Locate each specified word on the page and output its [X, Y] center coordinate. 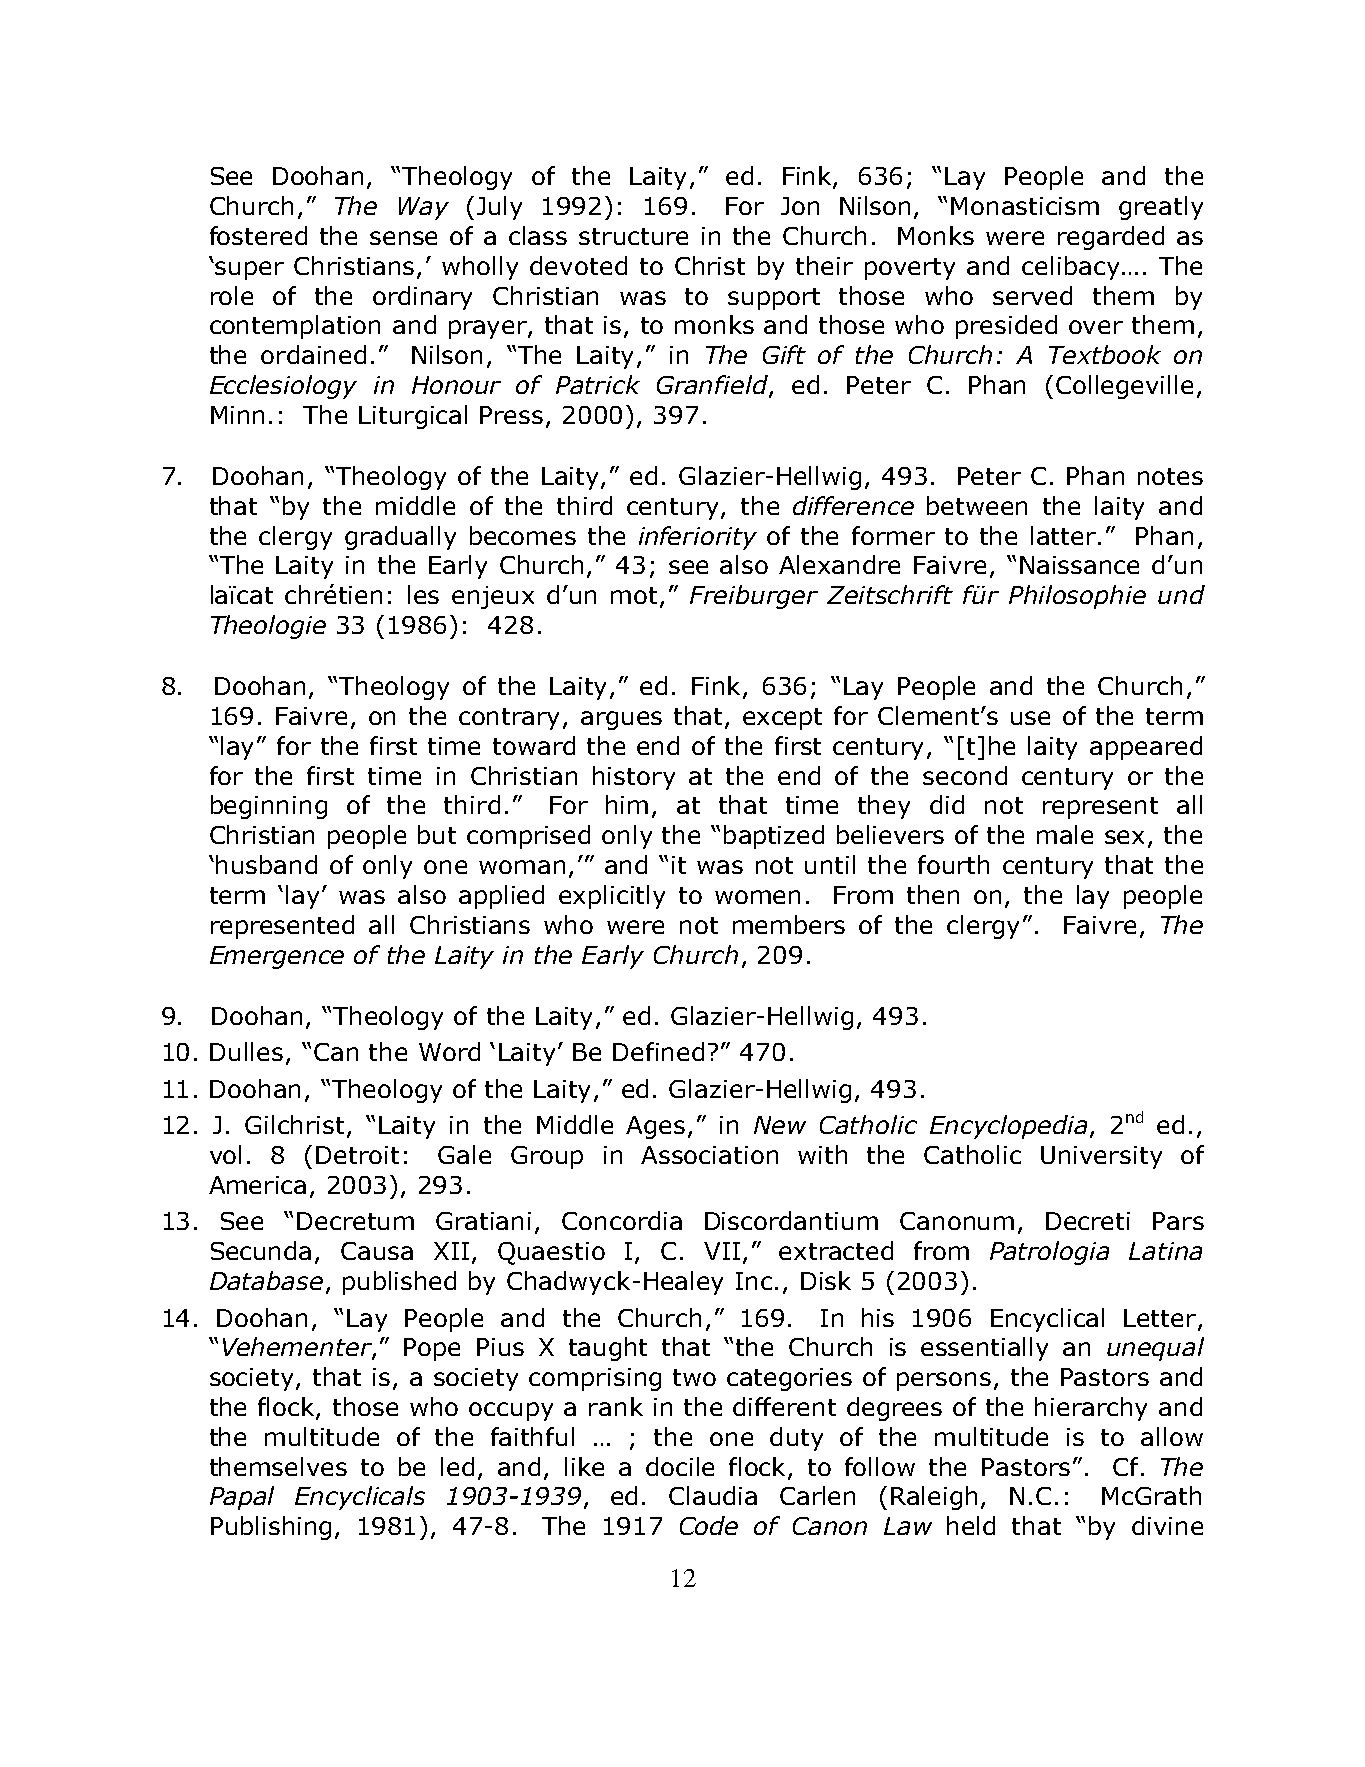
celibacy [1070, 268]
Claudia [713, 1495]
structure [633, 236]
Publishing [271, 1528]
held [971, 1525]
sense [403, 238]
